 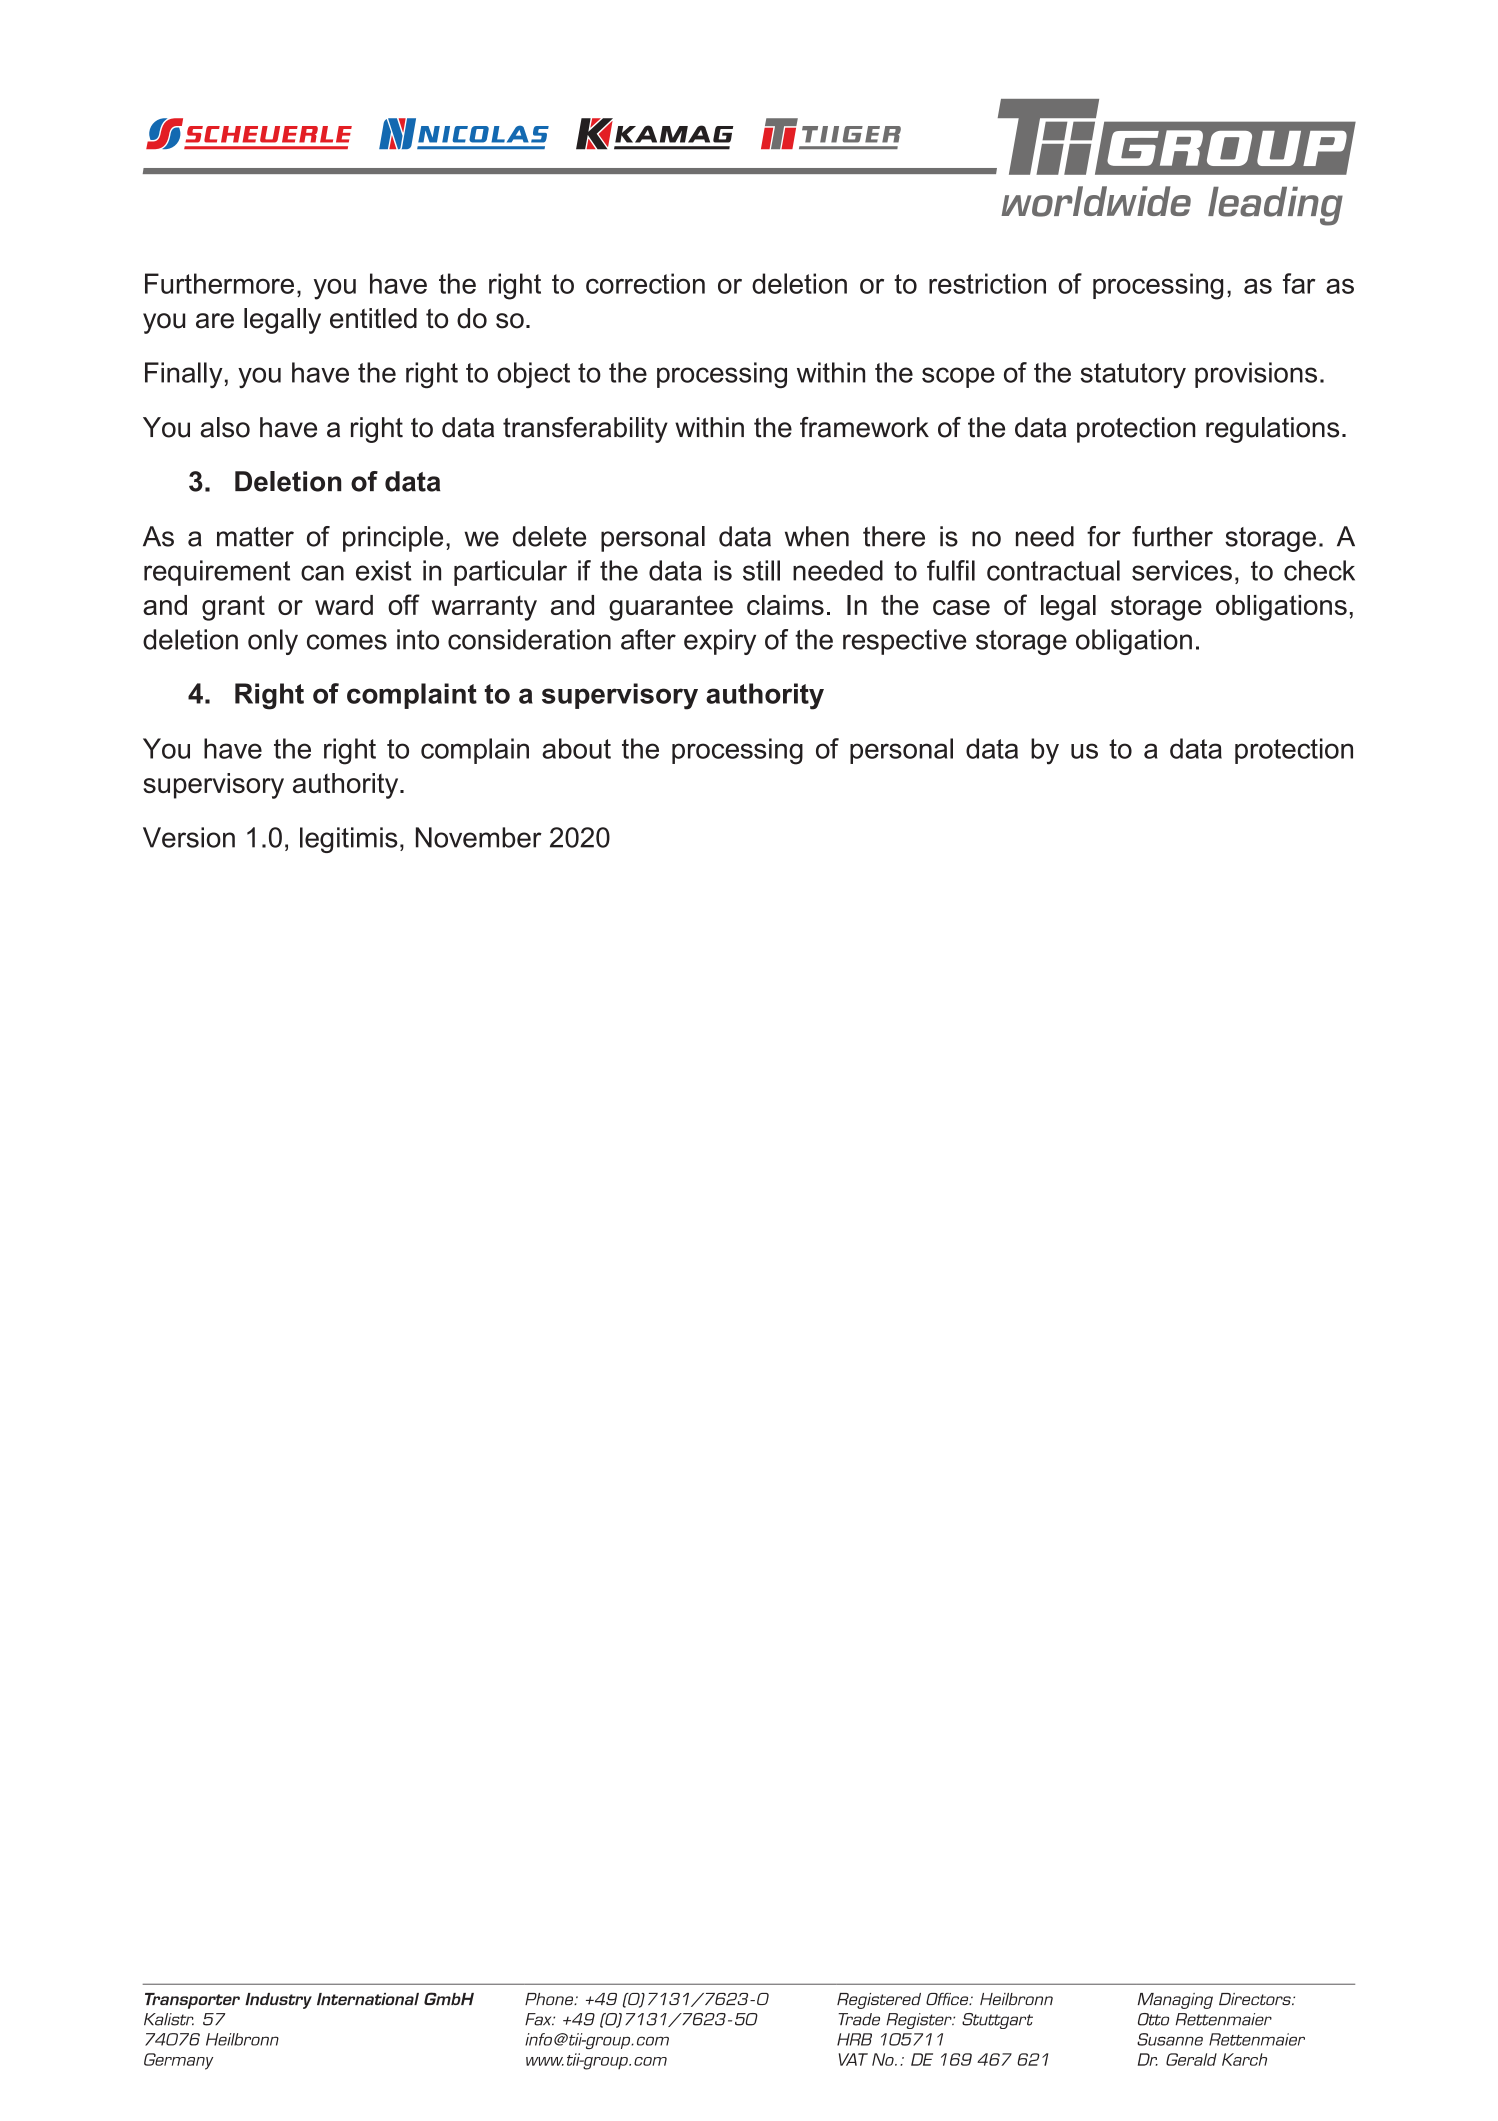 What do you see at coordinates (225, 427) in the page?
I see `also` at bounding box center [225, 427].
